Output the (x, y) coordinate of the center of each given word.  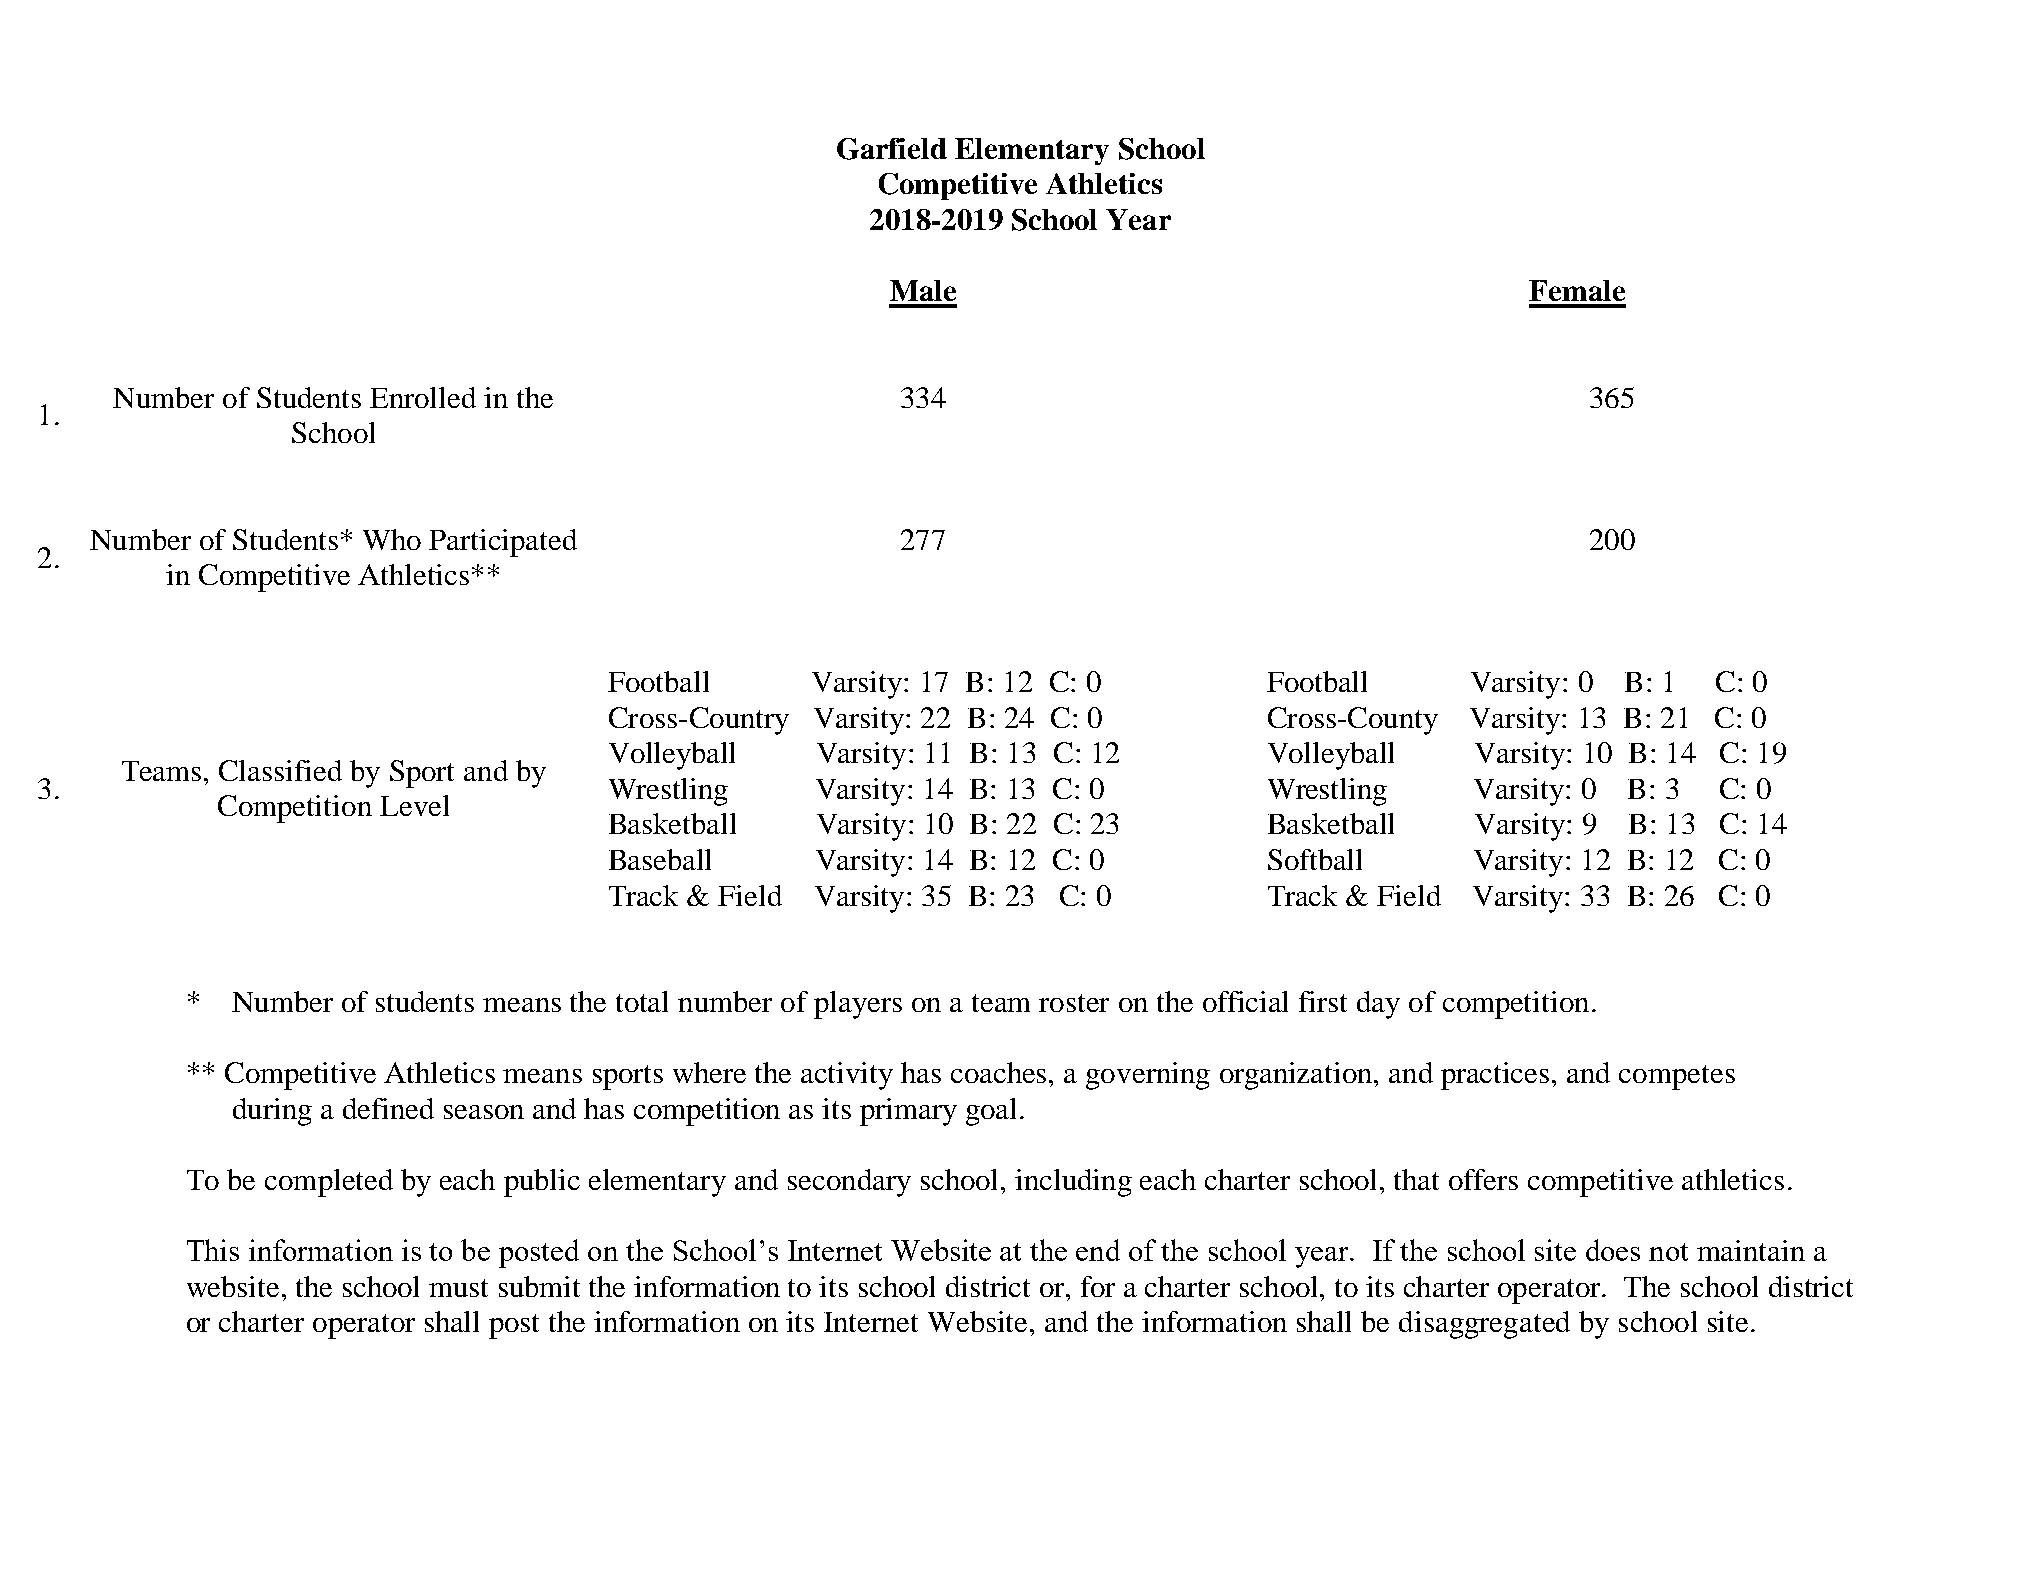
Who (392, 539)
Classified (280, 770)
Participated (503, 543)
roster (1074, 1003)
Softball (1315, 859)
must (458, 1288)
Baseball (660, 859)
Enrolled (423, 397)
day (1378, 1005)
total (642, 1001)
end (1098, 1250)
